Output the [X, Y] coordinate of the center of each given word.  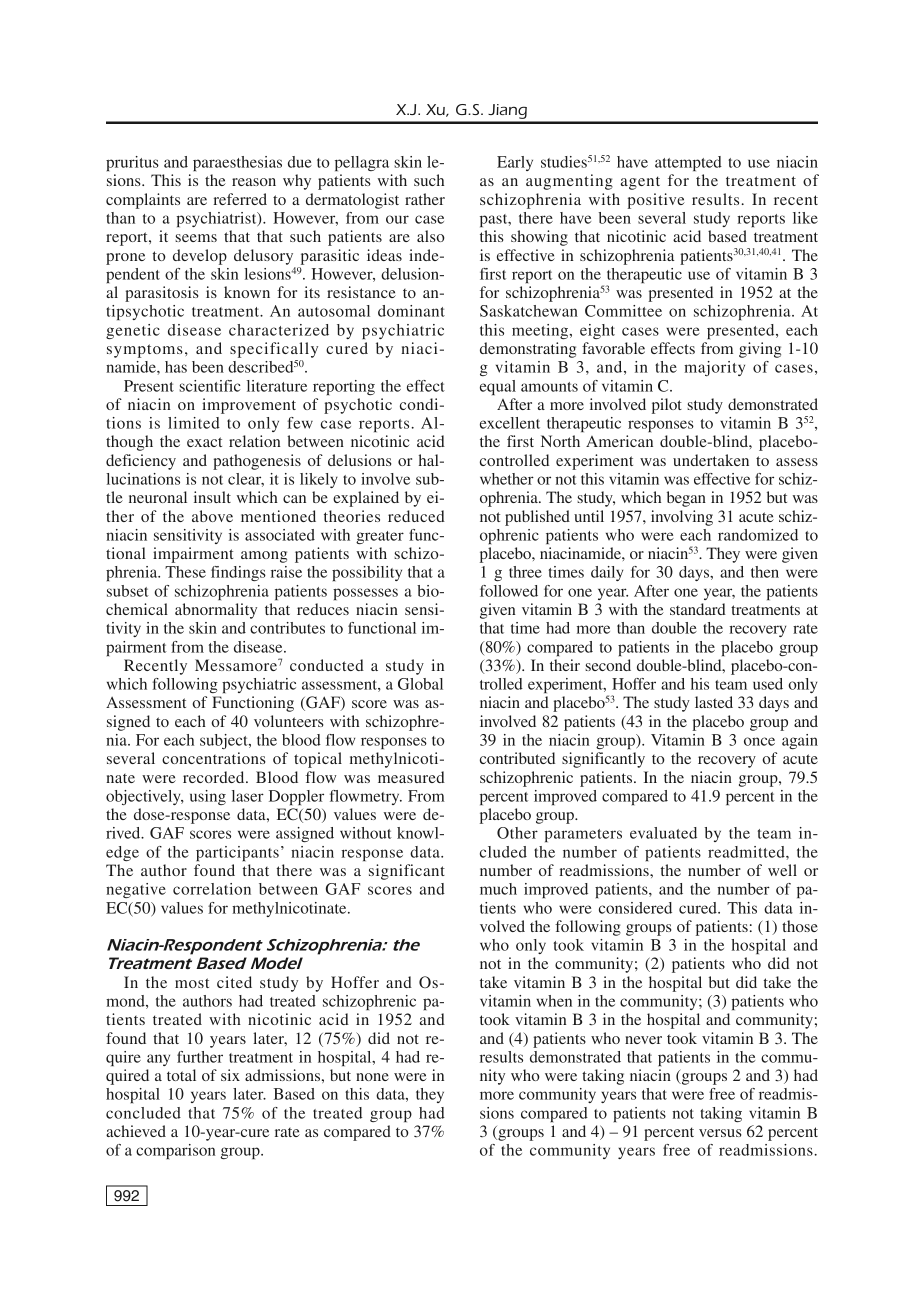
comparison [175, 1151]
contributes [287, 628]
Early [515, 163]
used [768, 684]
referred [240, 199]
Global [420, 684]
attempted [688, 163]
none [372, 1077]
